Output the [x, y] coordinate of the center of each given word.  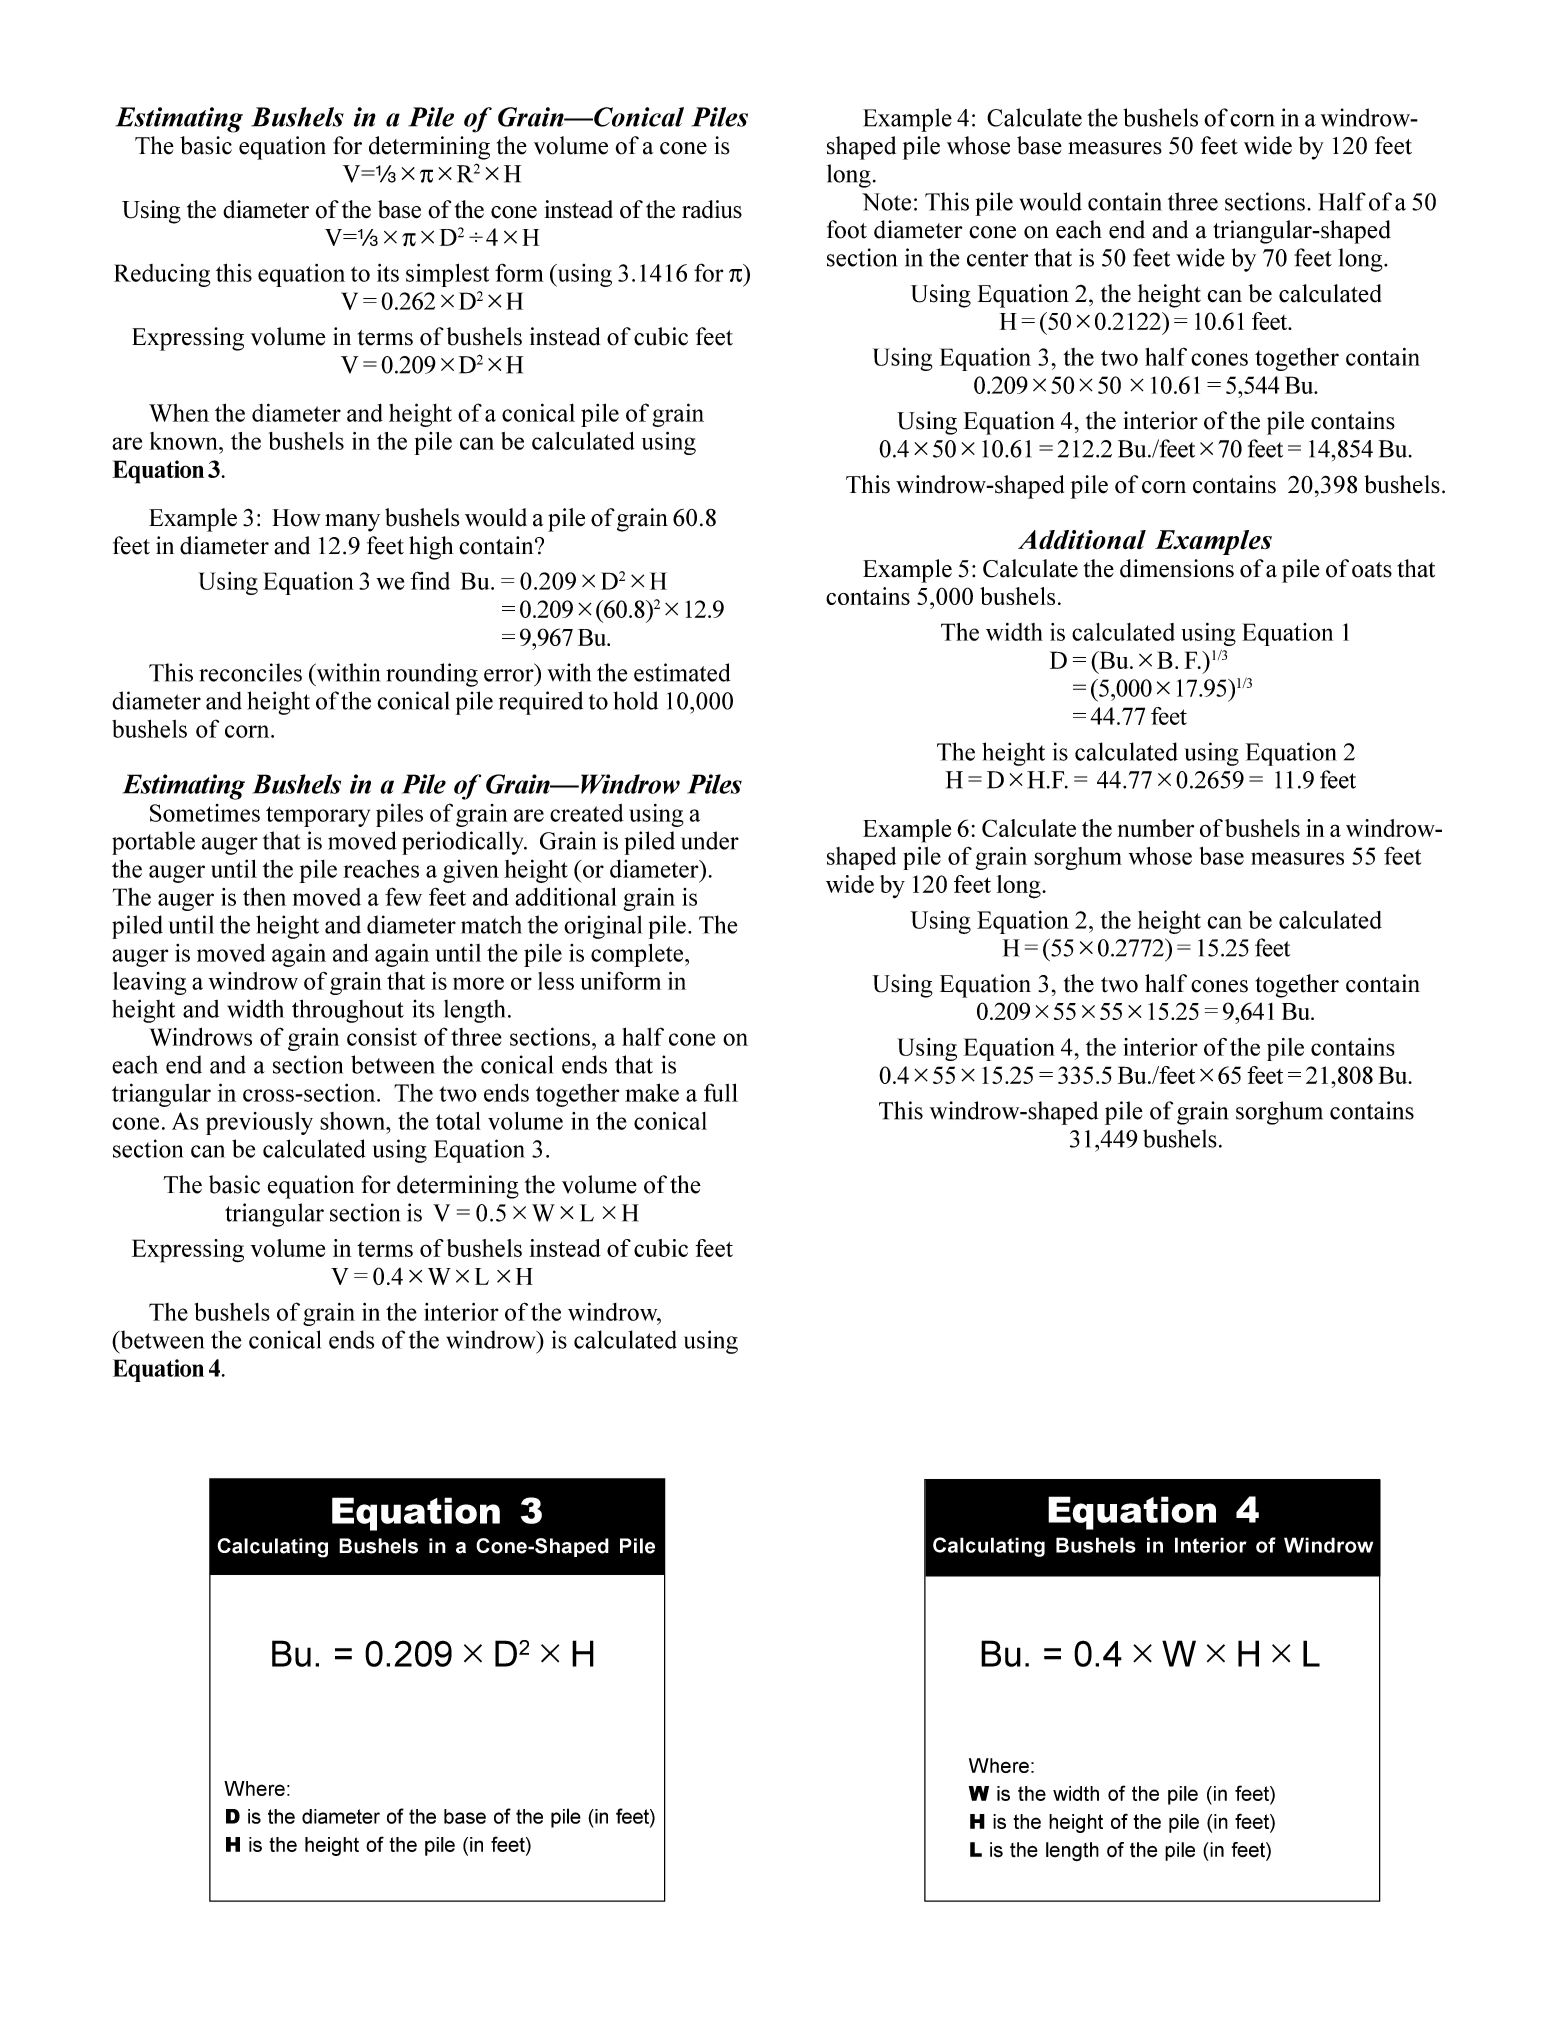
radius [712, 209]
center [997, 259]
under [710, 840]
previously [259, 1123]
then [264, 896]
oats [1372, 570]
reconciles [250, 672]
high [431, 548]
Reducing [162, 275]
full [721, 1092]
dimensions [1177, 568]
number [1156, 828]
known [185, 441]
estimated [682, 672]
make [652, 1092]
